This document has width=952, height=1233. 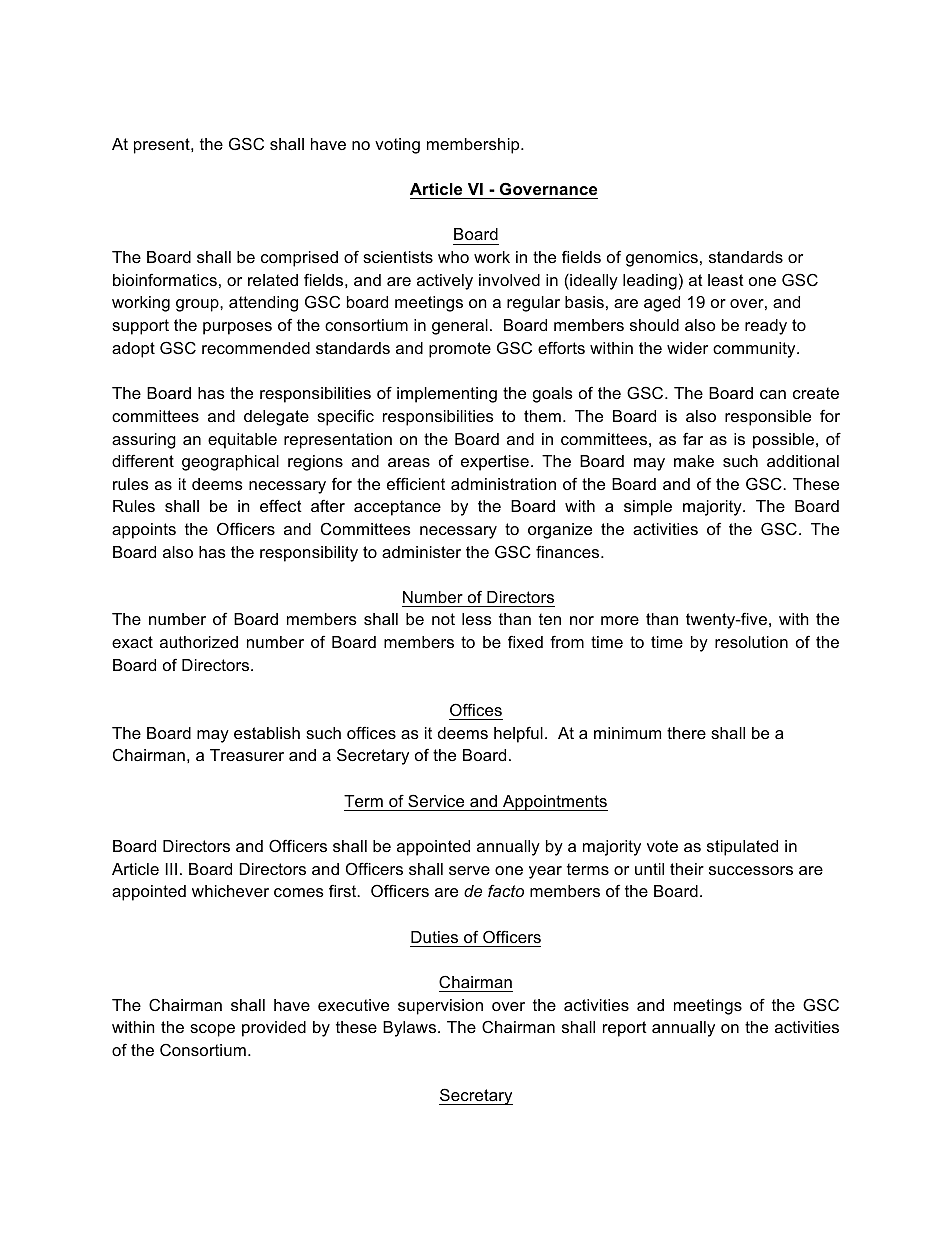 What do you see at coordinates (495, 463) in the document?
I see `expertise` at bounding box center [495, 463].
